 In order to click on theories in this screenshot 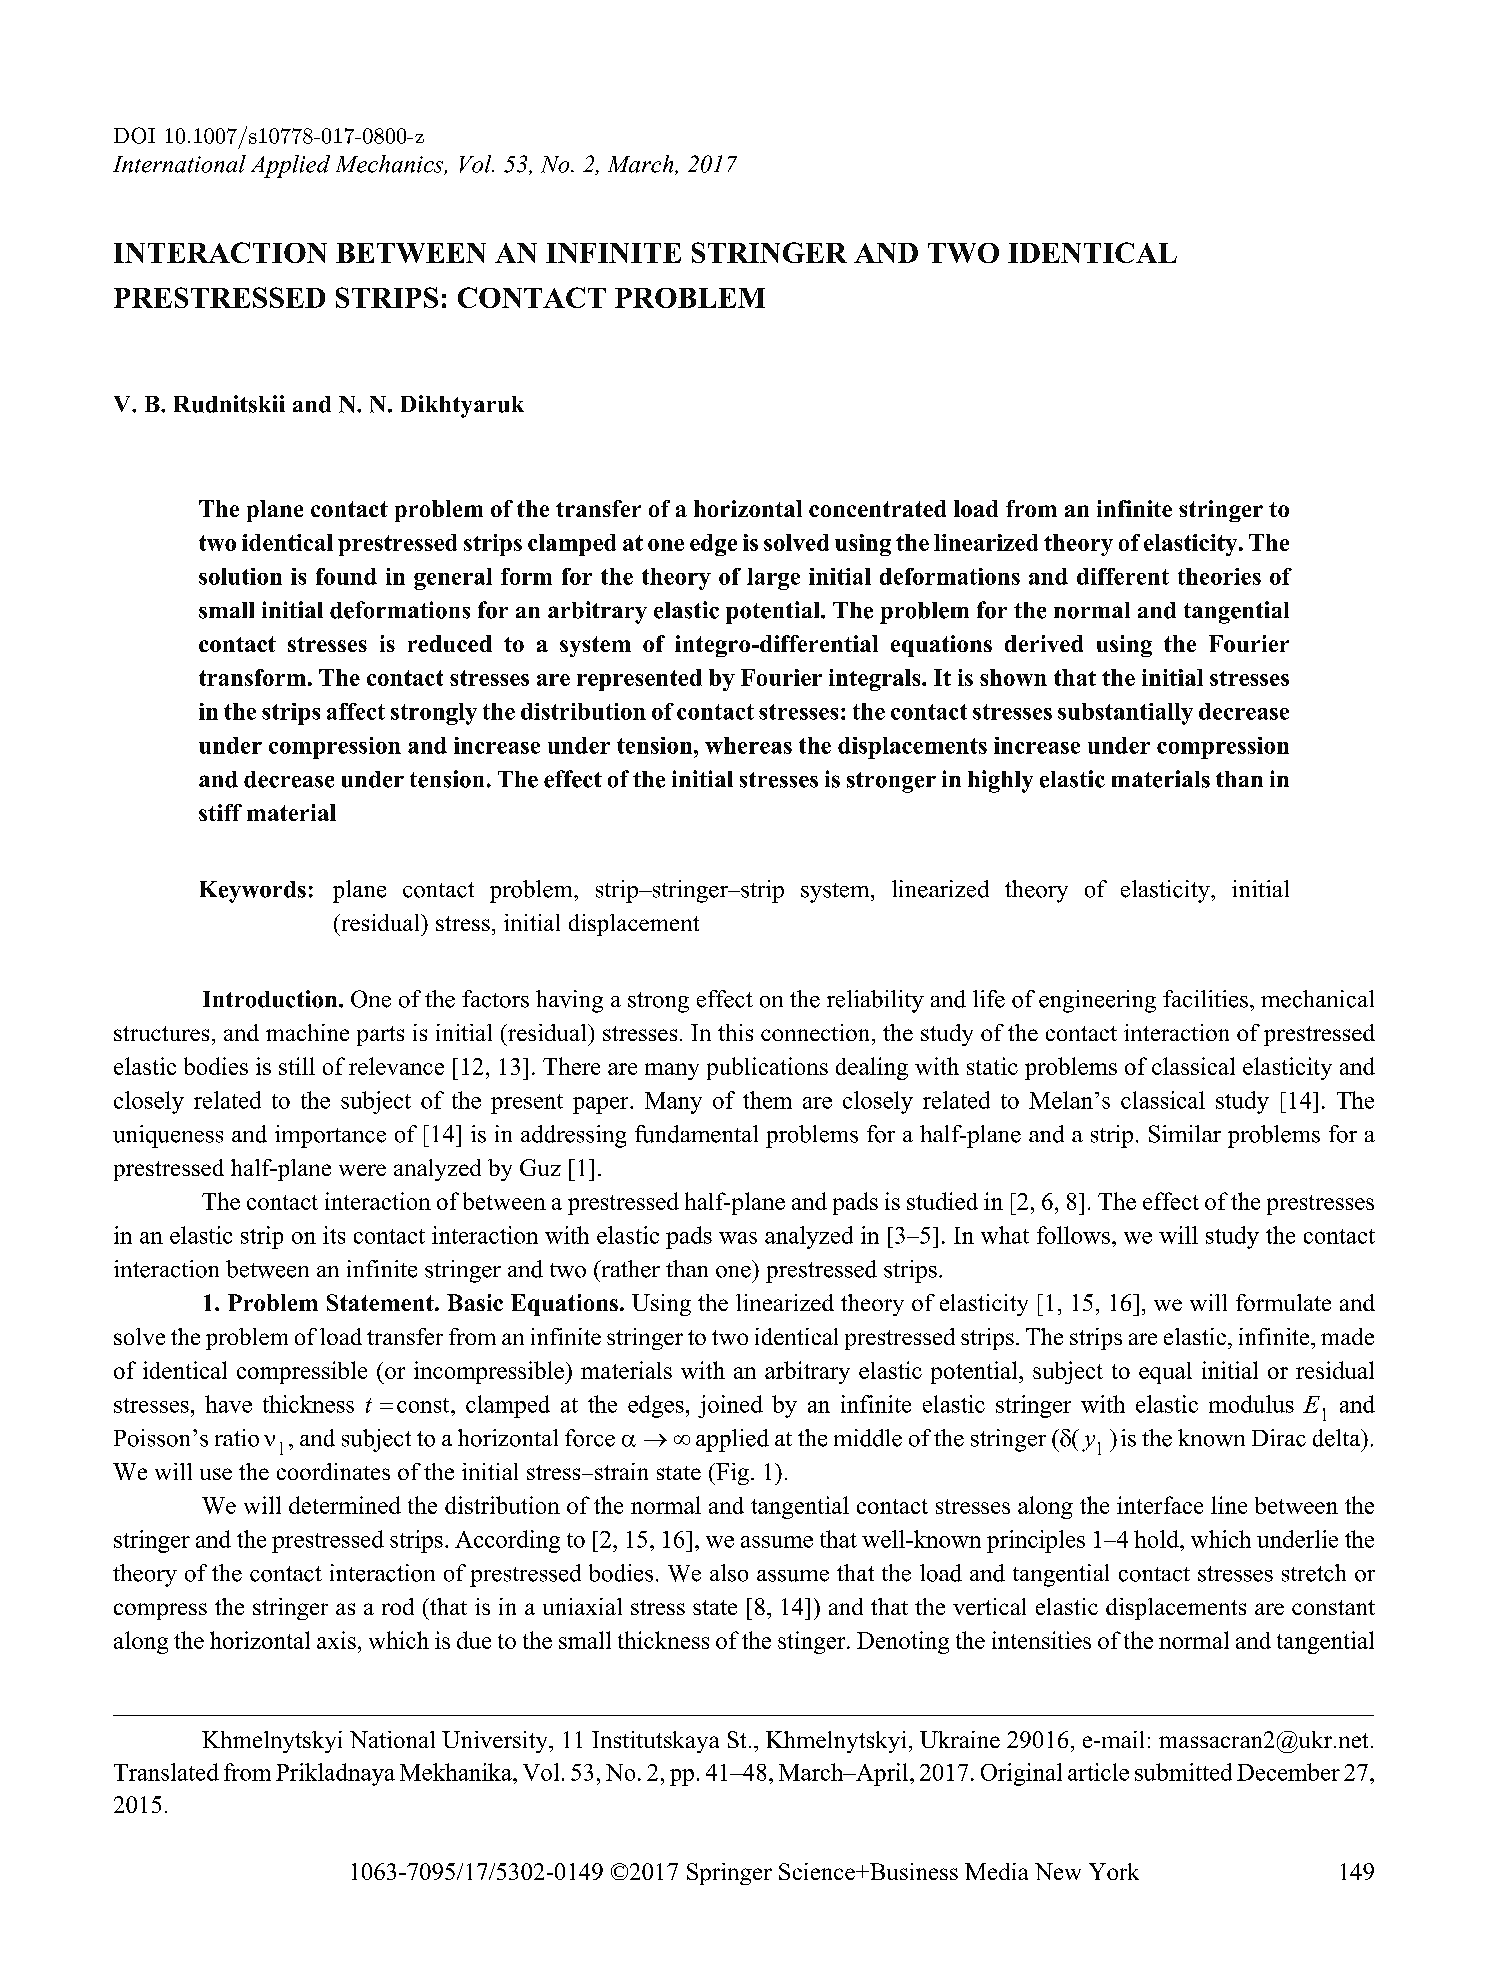, I will do `click(1219, 576)`.
